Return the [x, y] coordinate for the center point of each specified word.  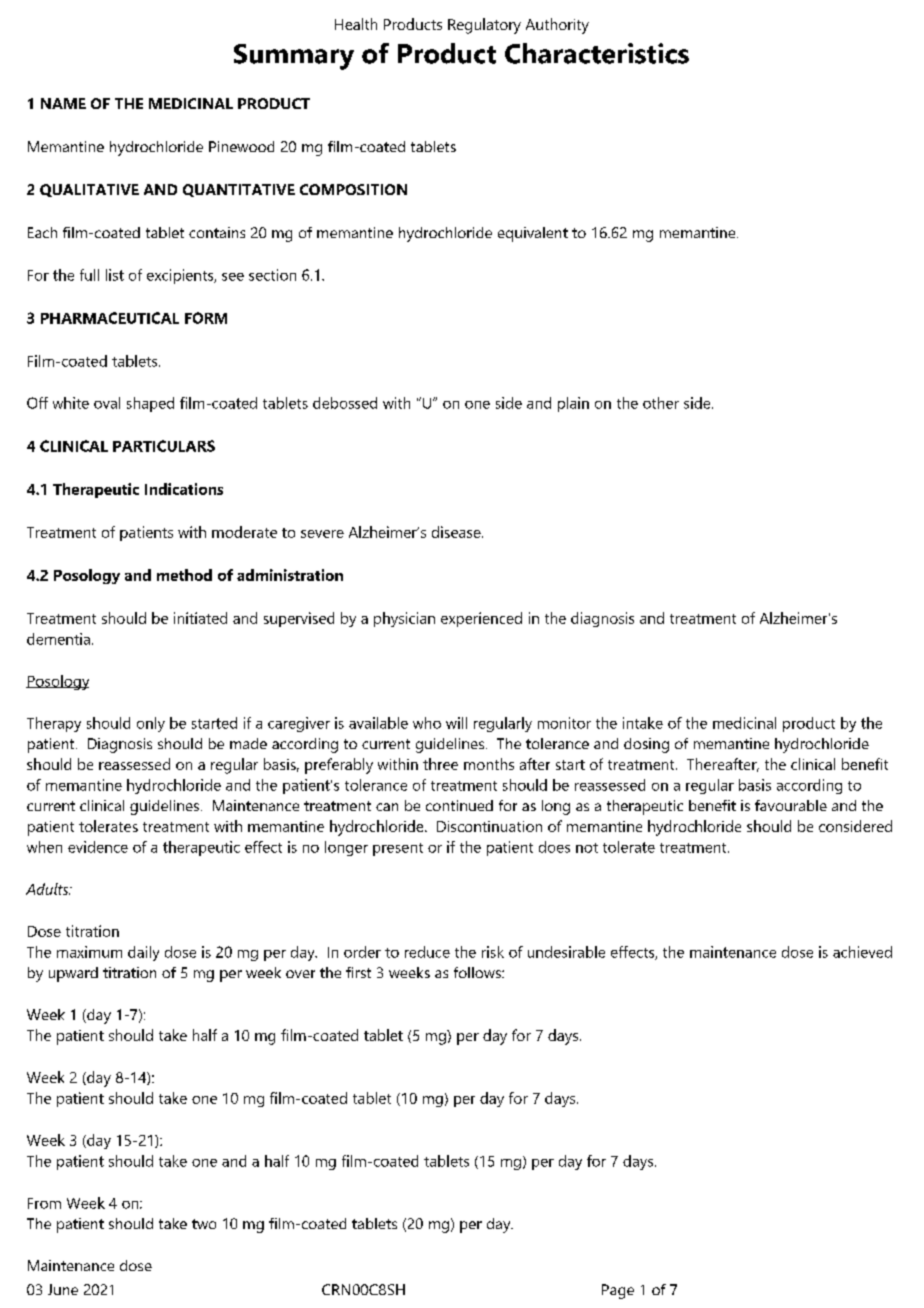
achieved [862, 952]
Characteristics [597, 53]
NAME [63, 103]
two [204, 1224]
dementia [58, 639]
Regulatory [484, 26]
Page [618, 1291]
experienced [481, 619]
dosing [646, 745]
